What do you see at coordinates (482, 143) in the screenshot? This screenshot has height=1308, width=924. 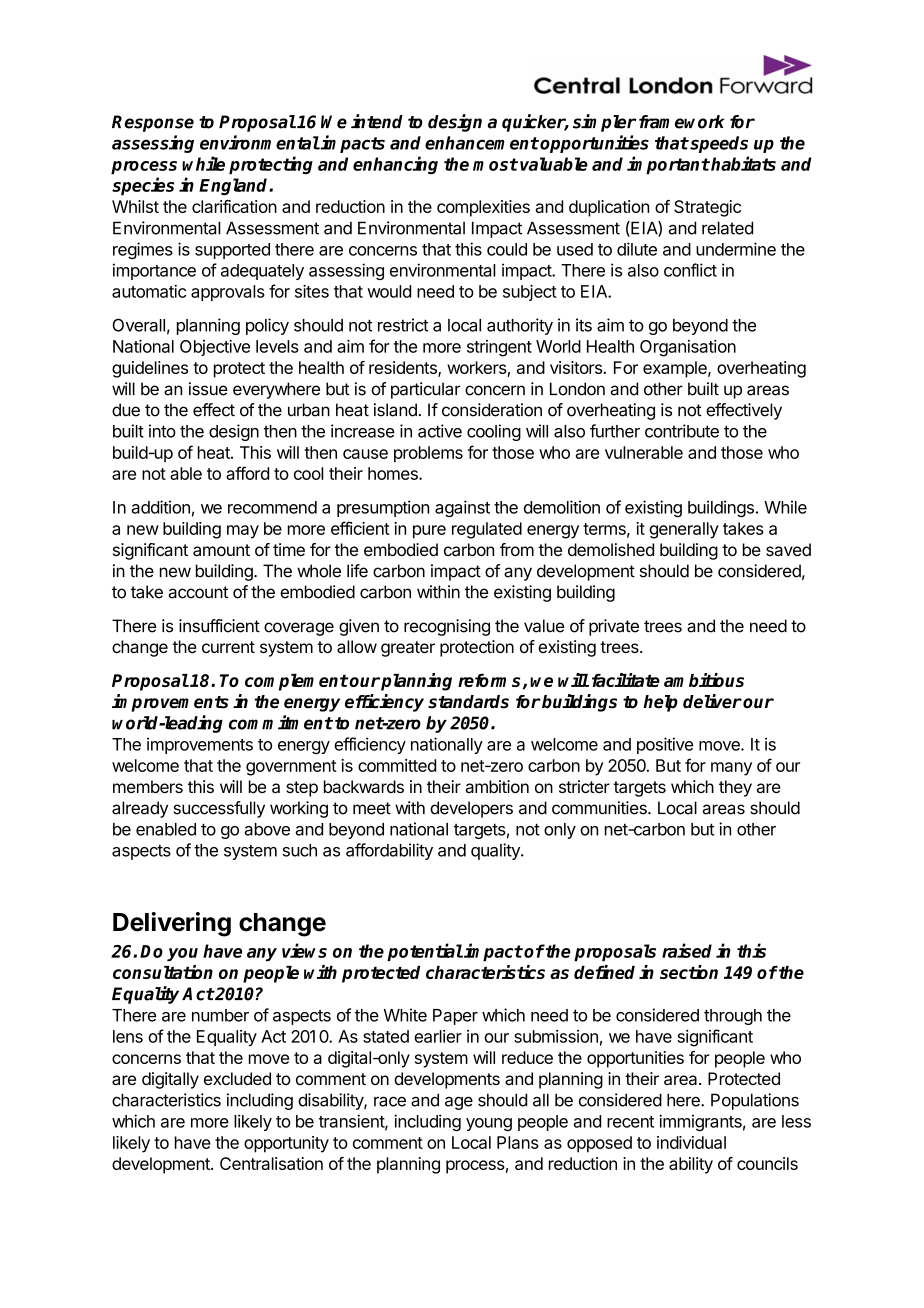 I see `enhancement` at bounding box center [482, 143].
